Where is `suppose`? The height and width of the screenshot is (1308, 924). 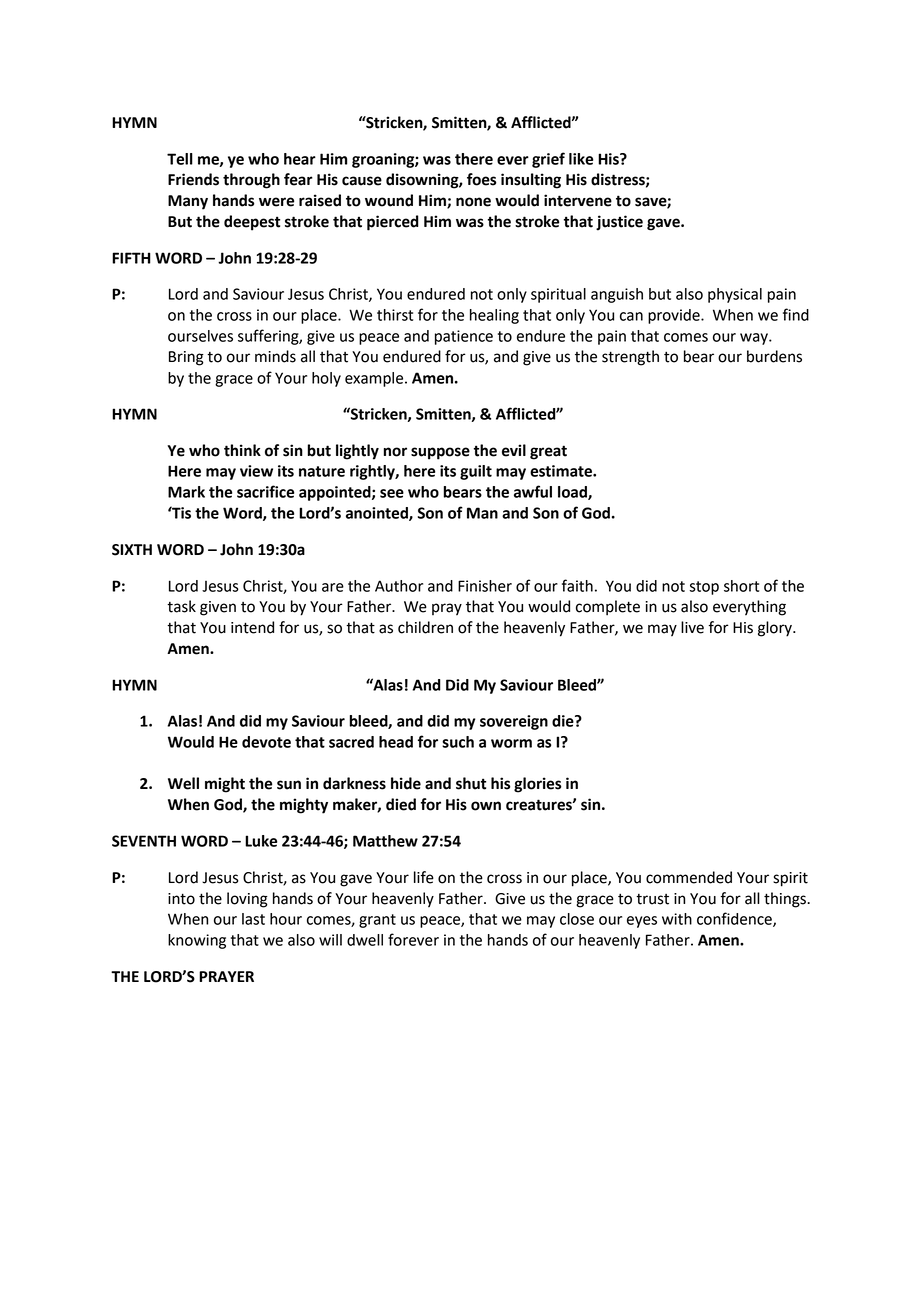 suppose is located at coordinates (440, 453).
